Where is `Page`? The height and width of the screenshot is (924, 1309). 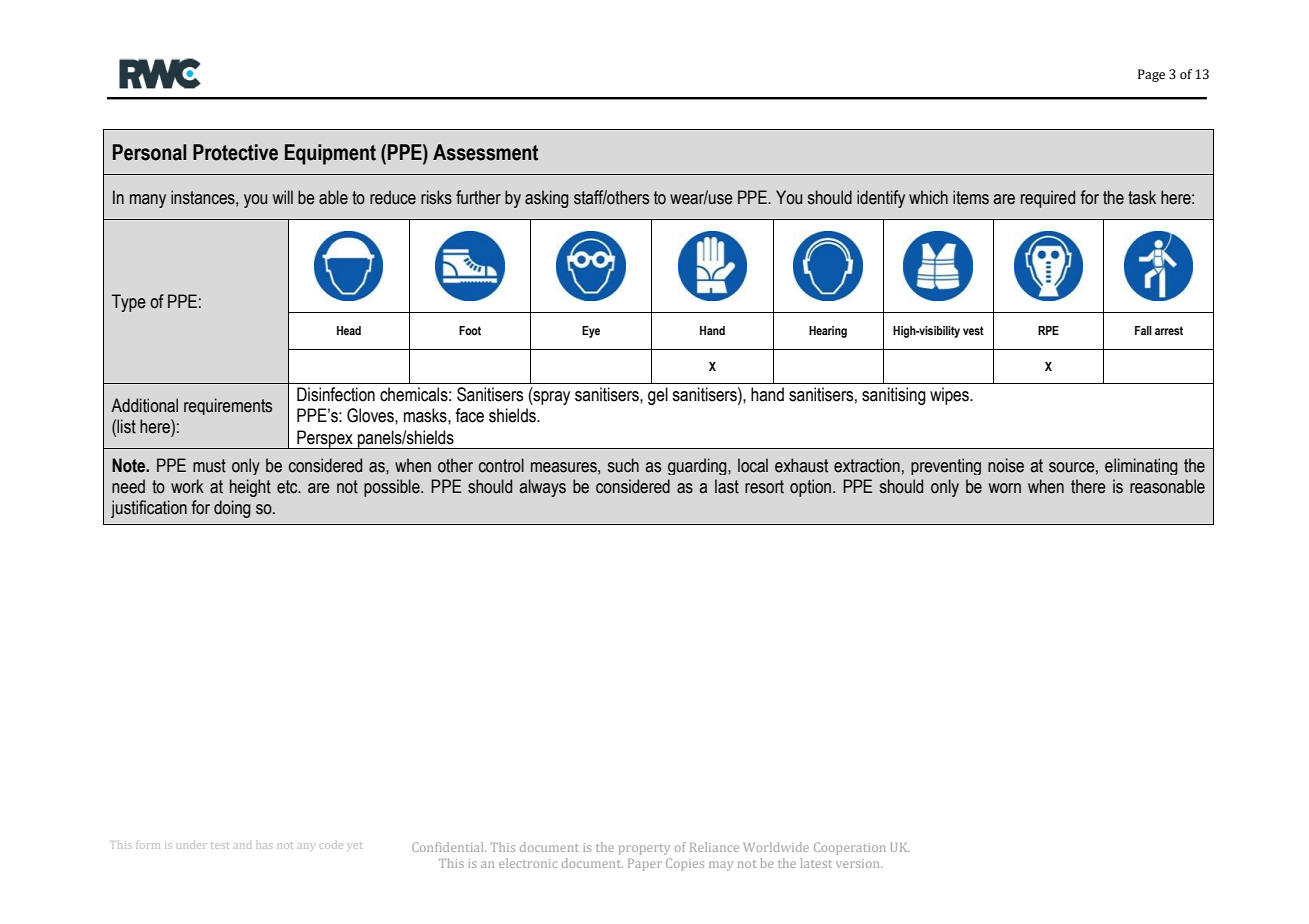 Page is located at coordinates (1151, 75).
